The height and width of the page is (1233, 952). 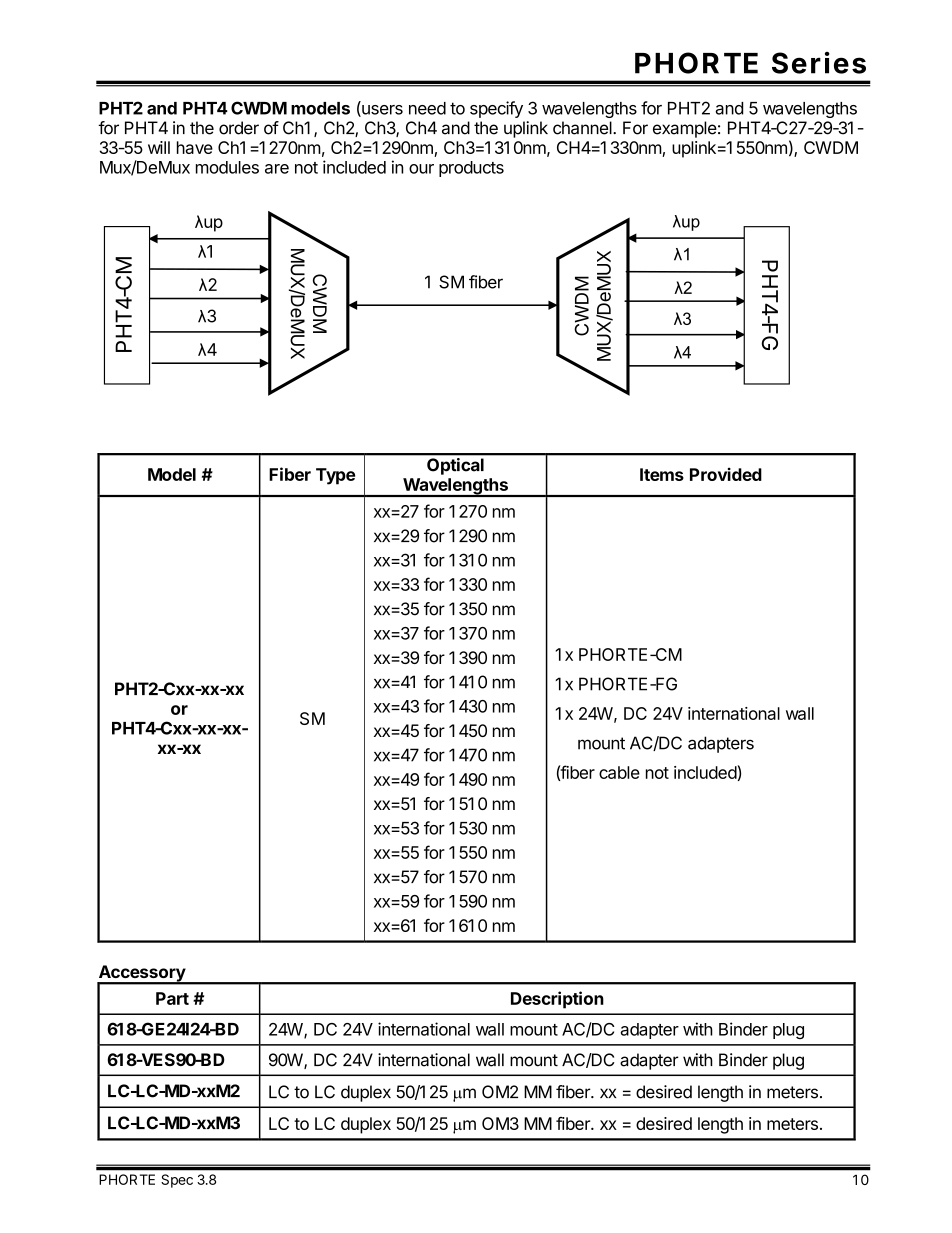 I want to click on channel, so click(x=583, y=128).
